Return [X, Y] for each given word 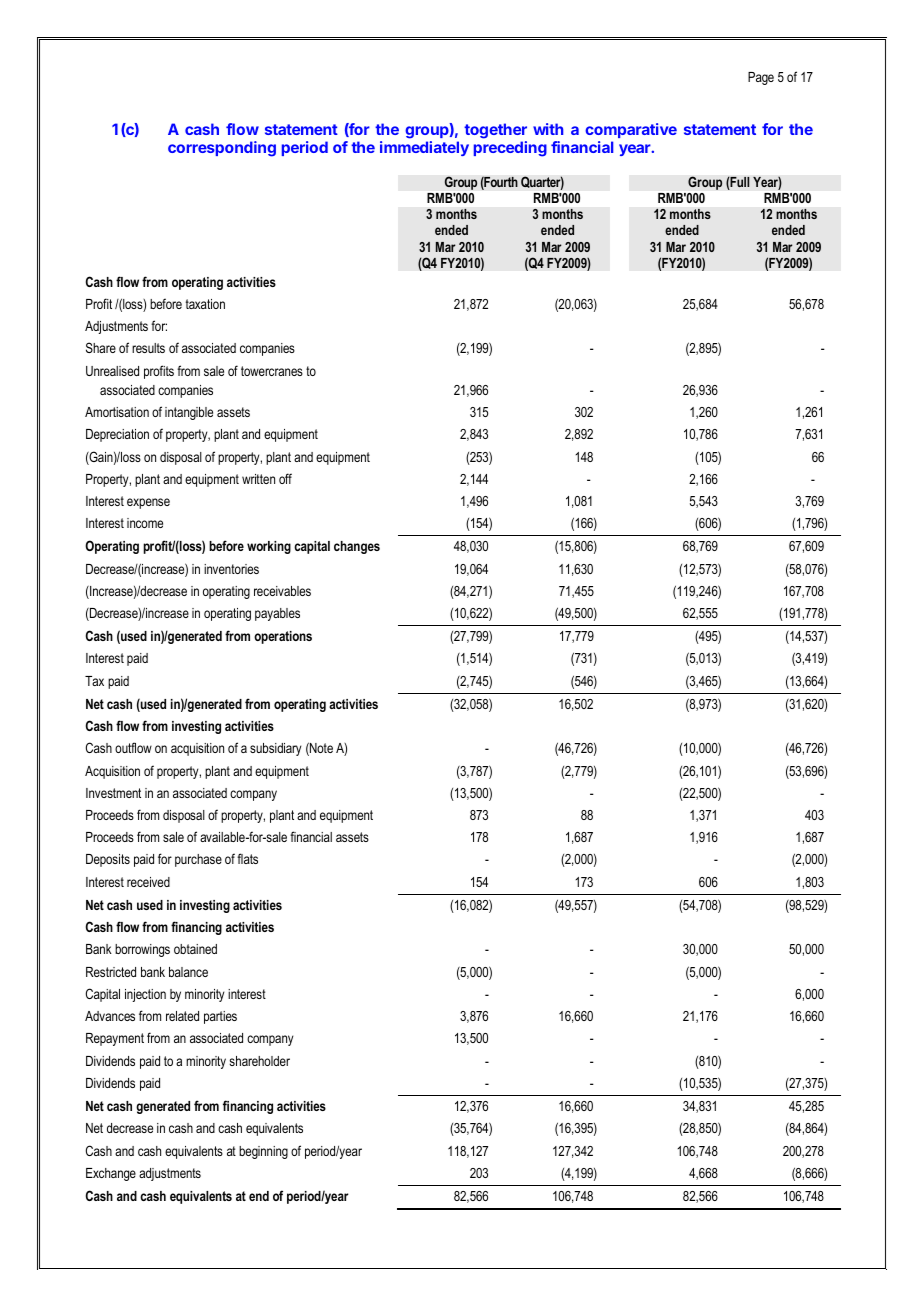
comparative [631, 130]
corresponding [222, 149]
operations [283, 637]
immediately [424, 148]
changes [357, 547]
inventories [231, 569]
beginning [263, 1152]
